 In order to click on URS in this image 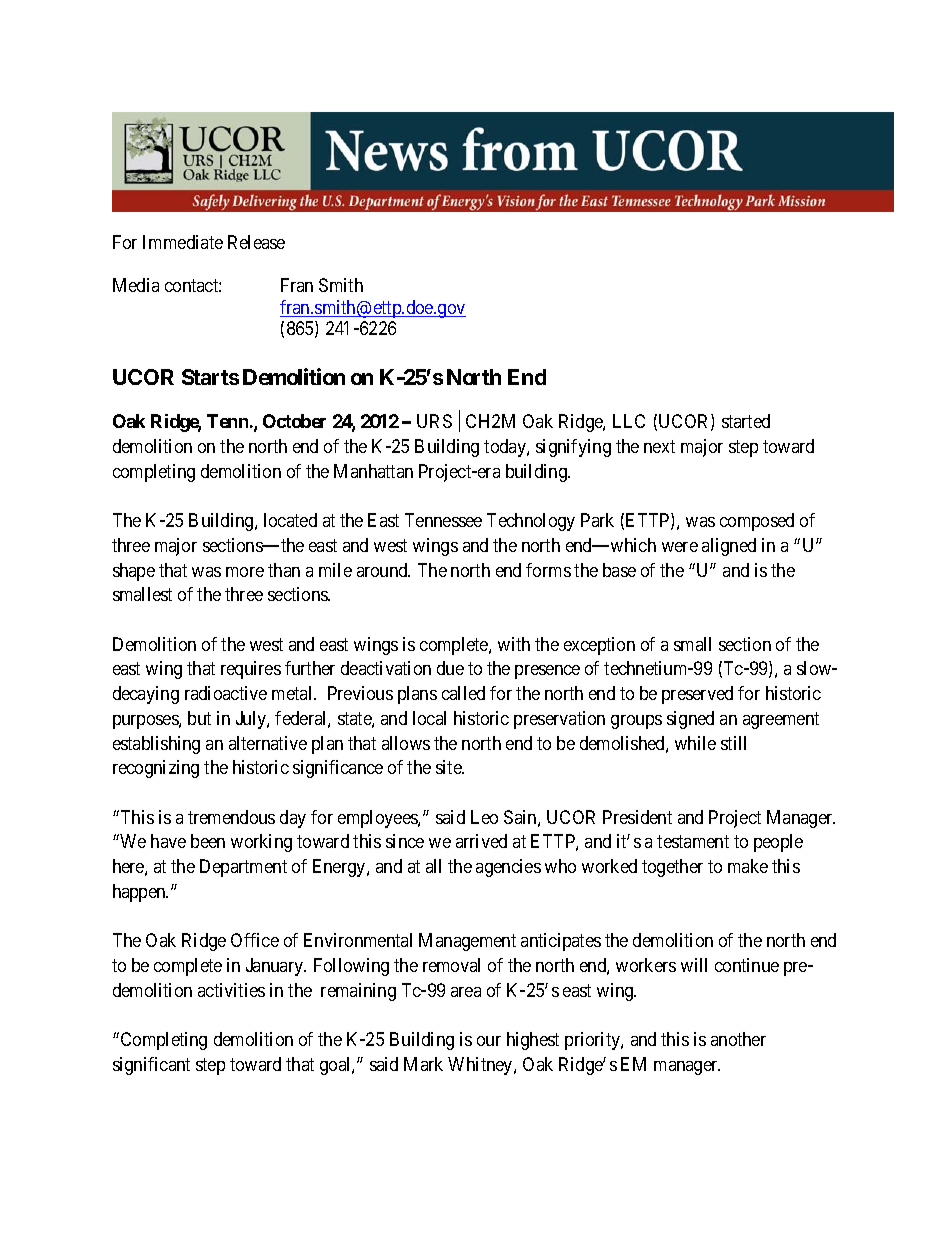, I will do `click(434, 421)`.
